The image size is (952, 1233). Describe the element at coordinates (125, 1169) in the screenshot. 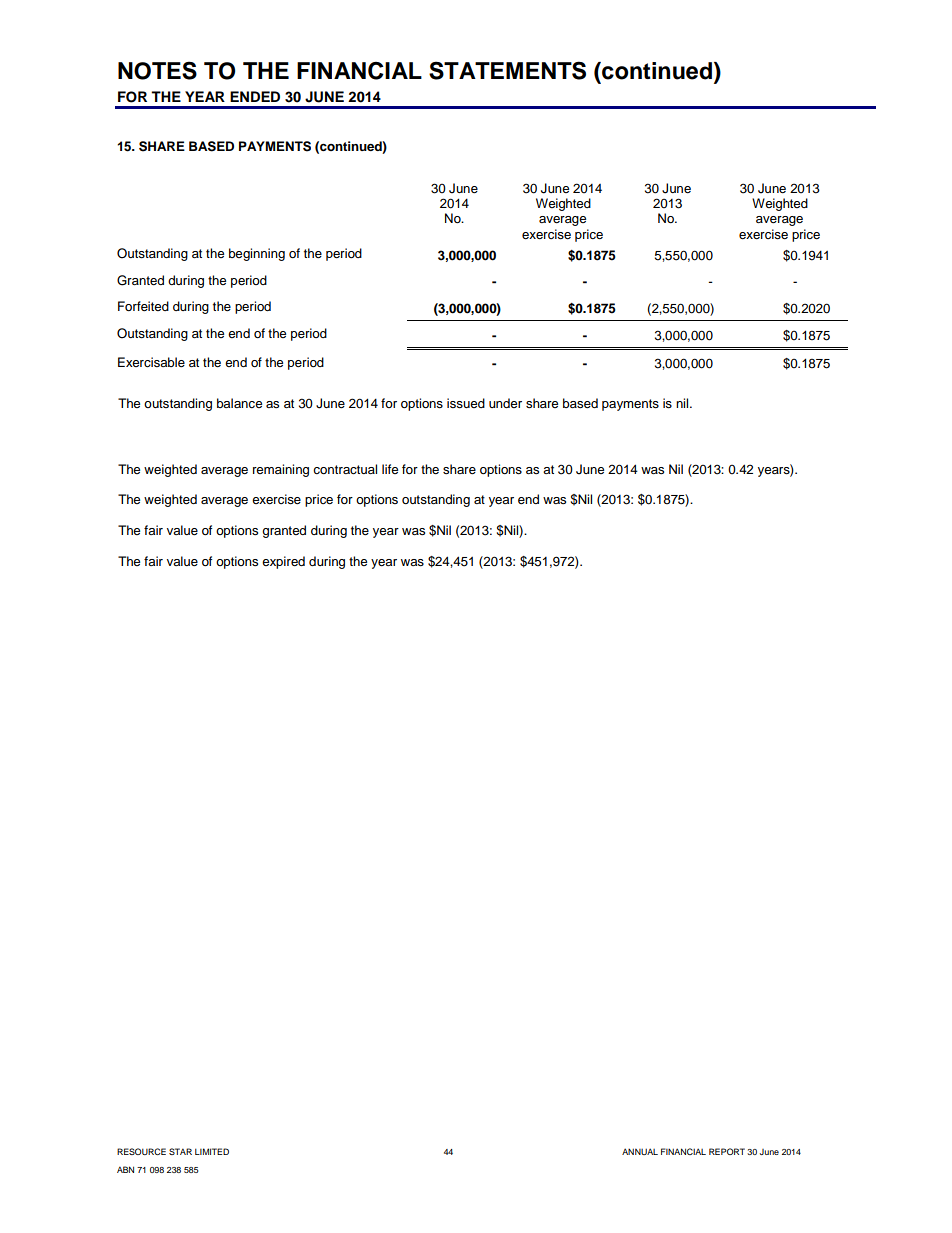

I see `ABN` at that location.
